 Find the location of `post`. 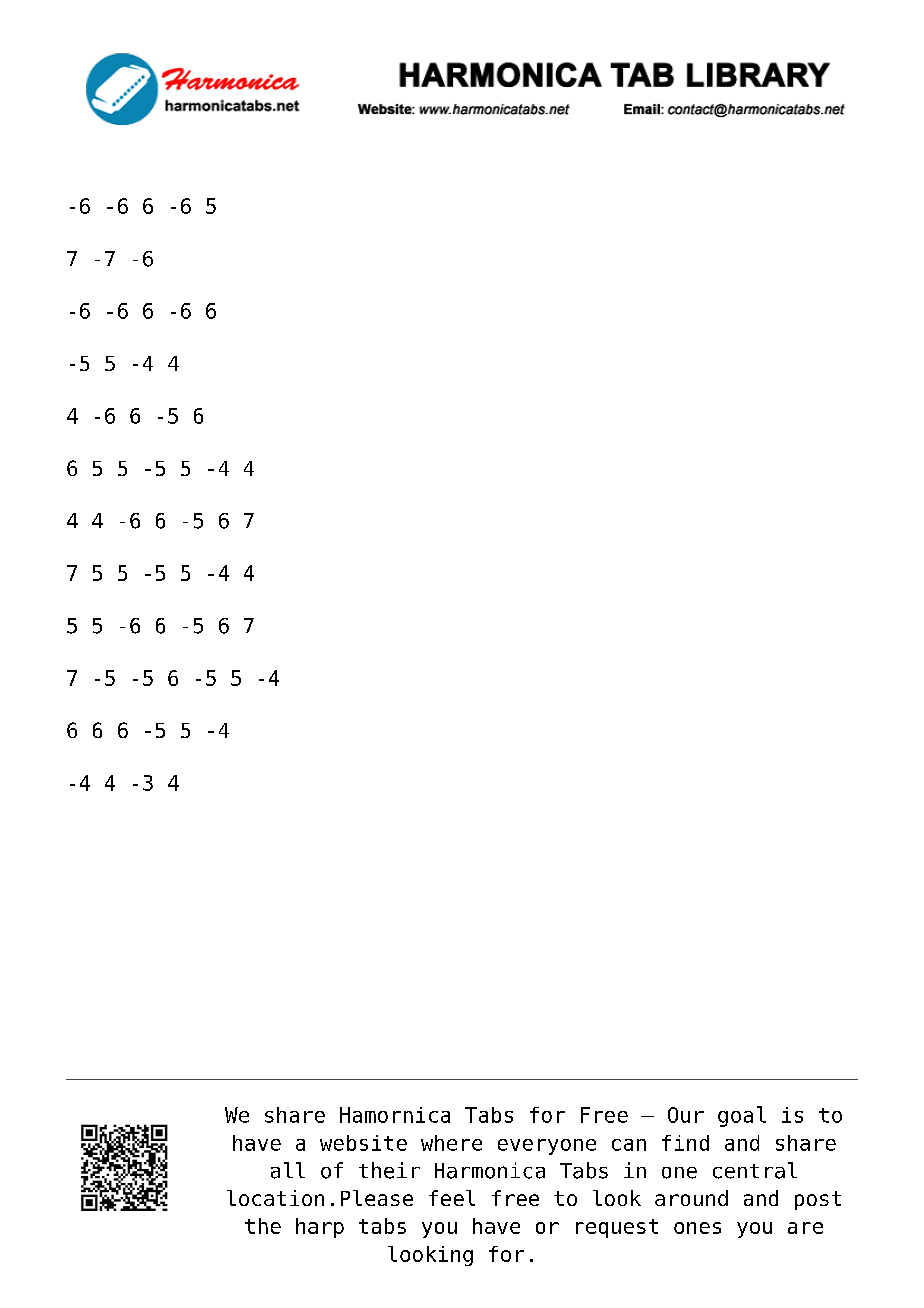

post is located at coordinates (818, 1200).
